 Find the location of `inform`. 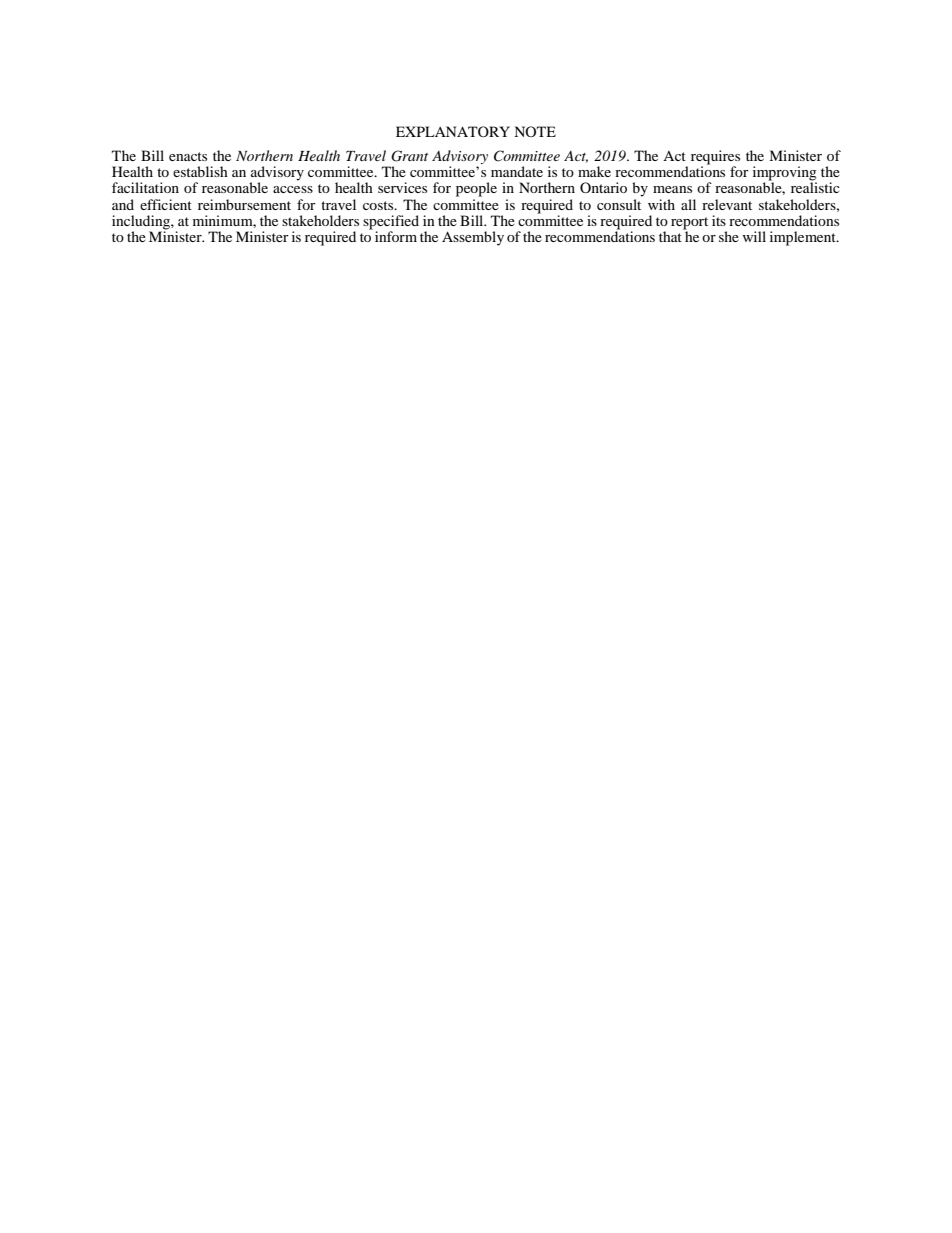

inform is located at coordinates (396, 236).
